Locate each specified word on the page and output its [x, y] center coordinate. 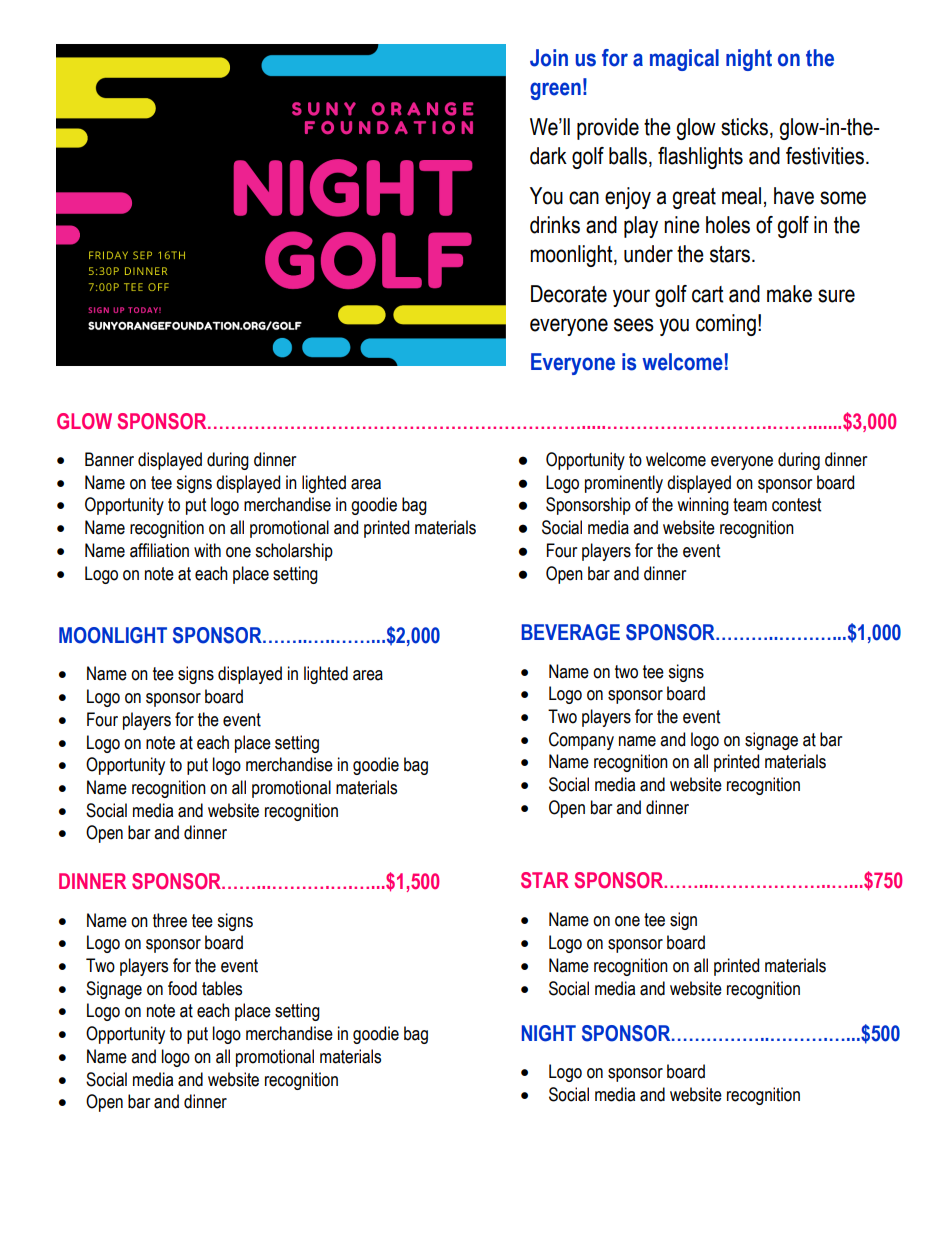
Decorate [569, 294]
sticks [746, 128]
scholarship [294, 552]
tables [222, 988]
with [207, 550]
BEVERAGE [571, 632]
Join [549, 58]
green [555, 91]
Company [581, 741]
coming [726, 325]
